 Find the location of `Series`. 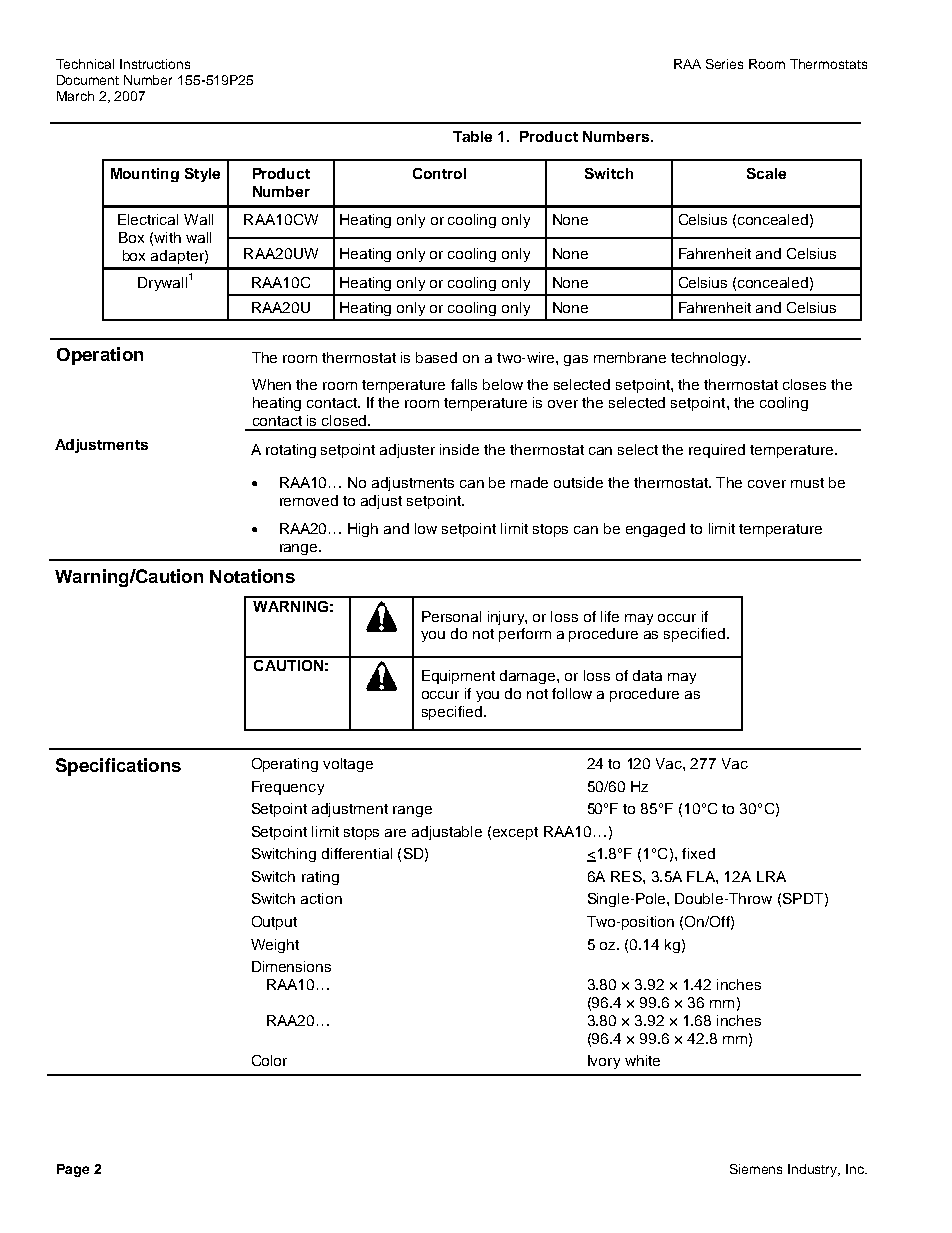

Series is located at coordinates (724, 64).
